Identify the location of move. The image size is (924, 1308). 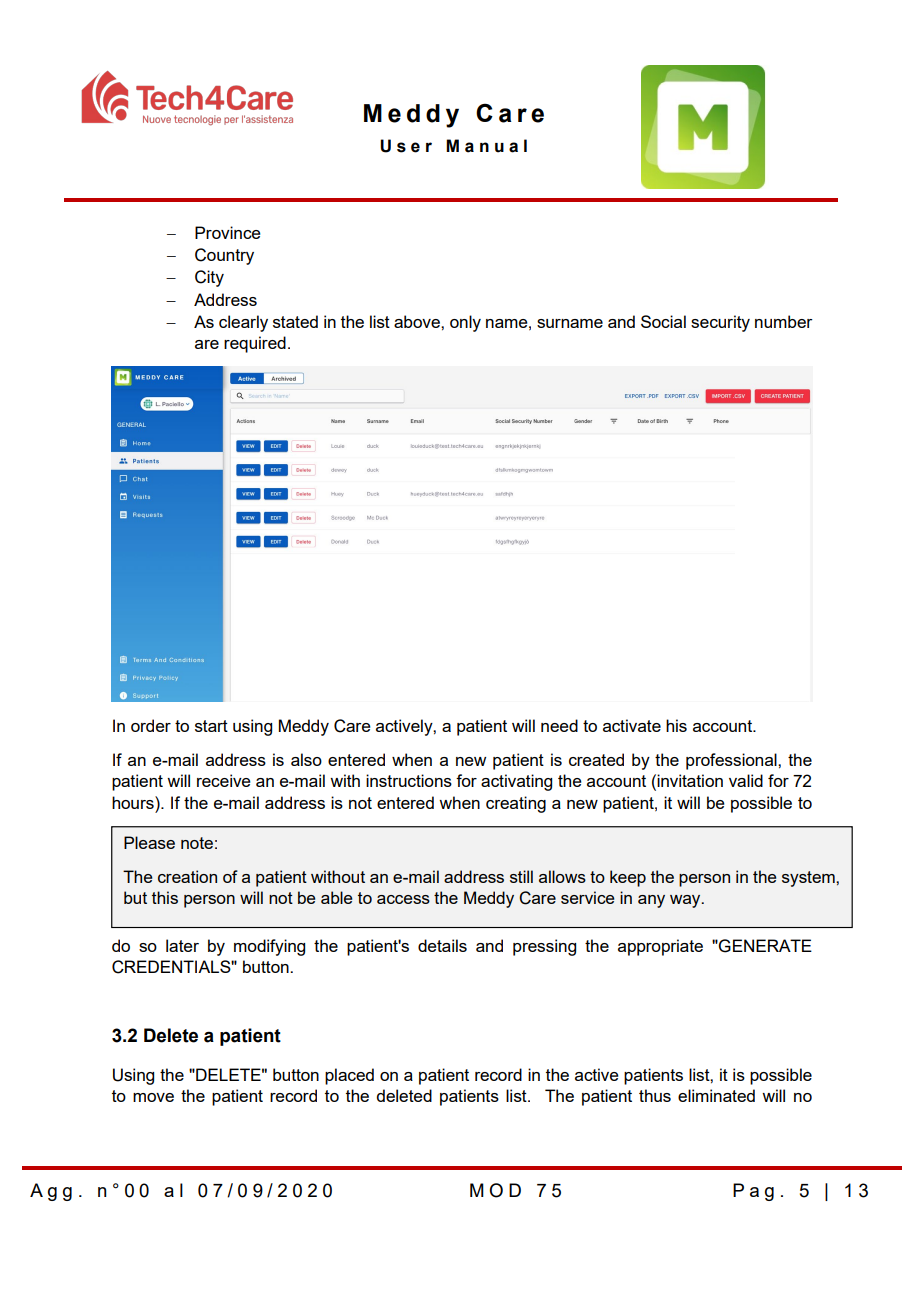
(153, 1097).
